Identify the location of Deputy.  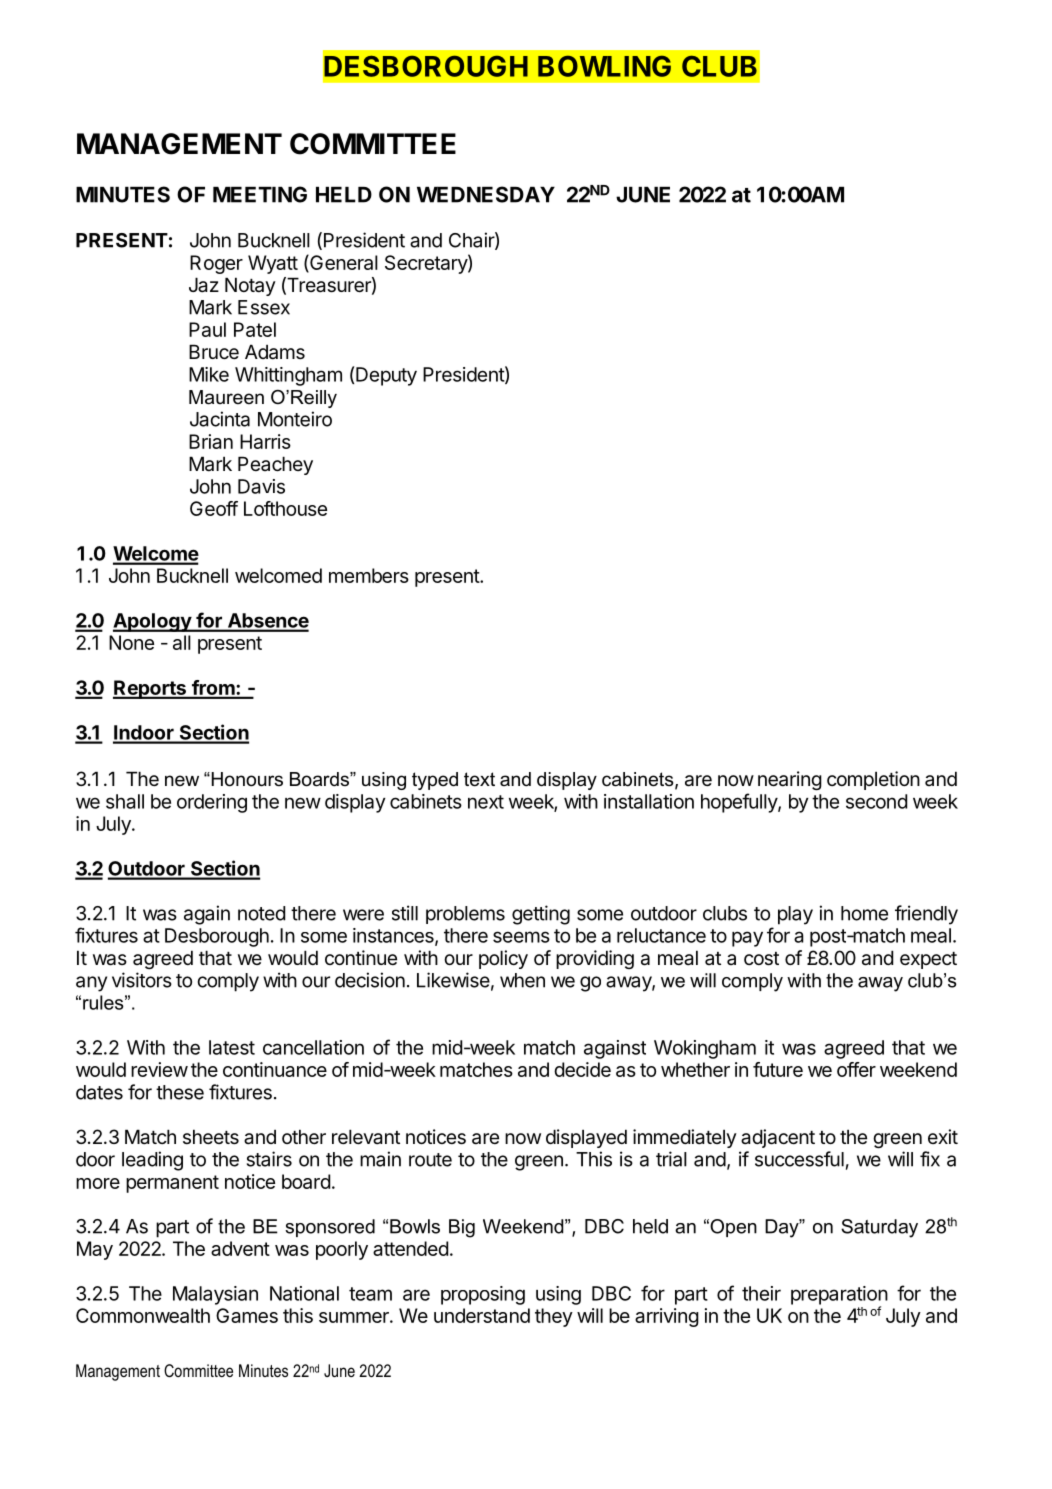
(386, 376).
